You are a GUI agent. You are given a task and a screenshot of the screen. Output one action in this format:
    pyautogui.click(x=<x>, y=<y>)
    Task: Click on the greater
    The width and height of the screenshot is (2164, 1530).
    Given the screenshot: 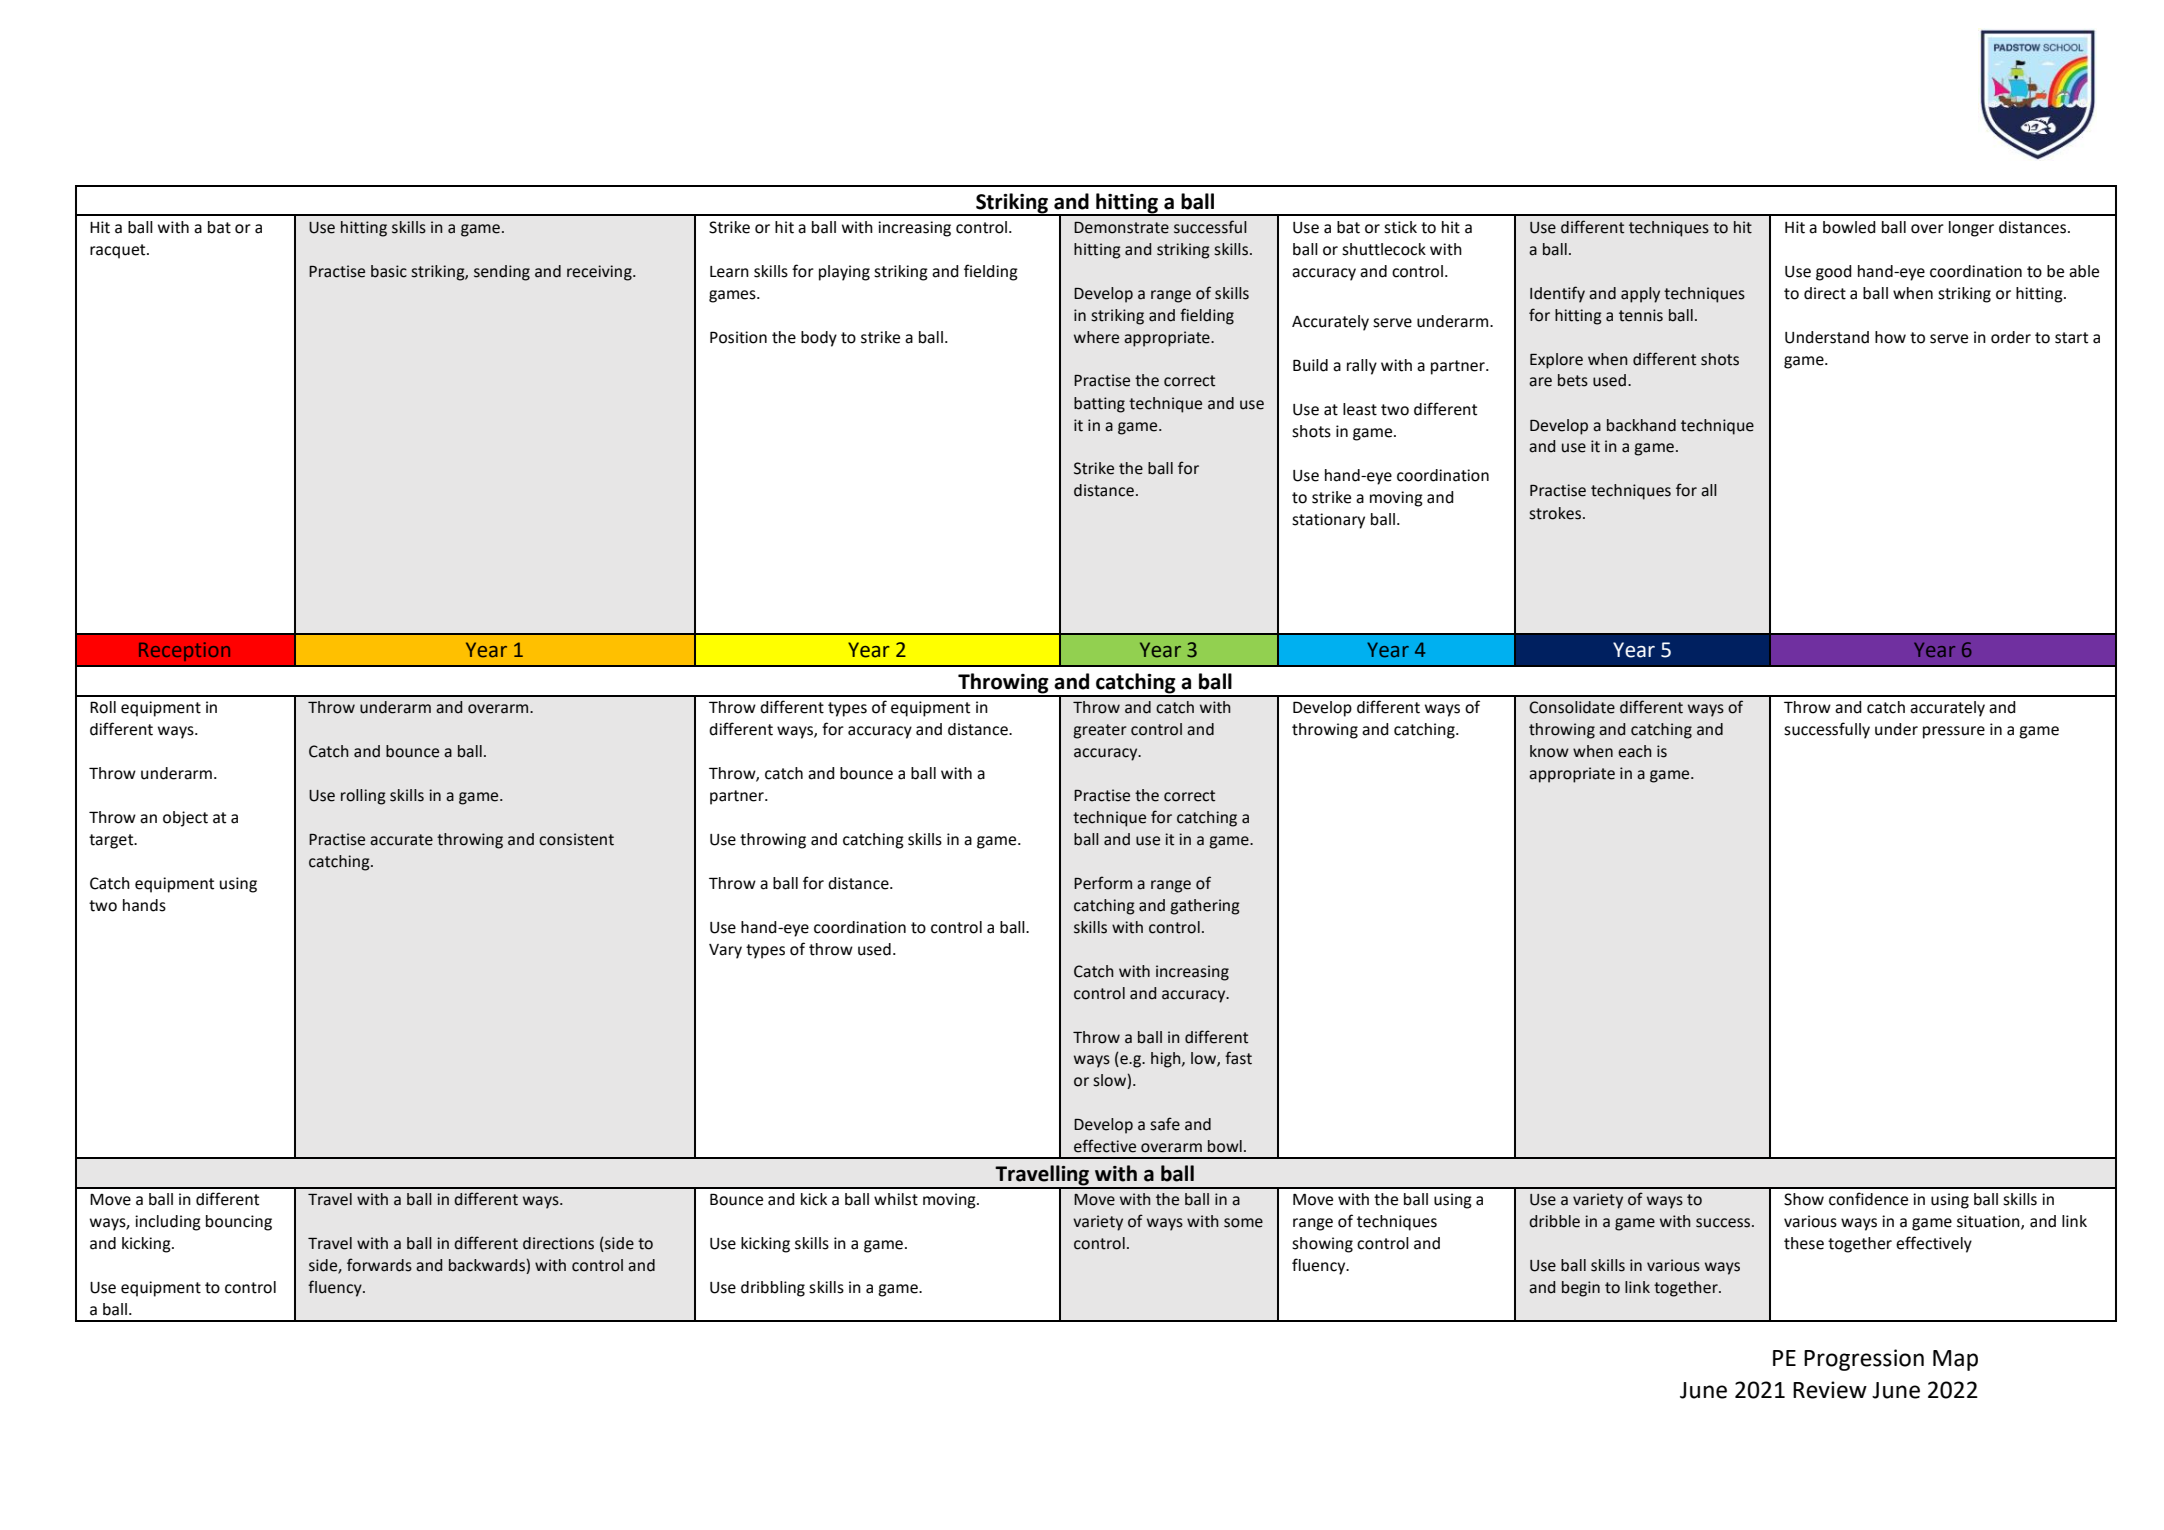 What is the action you would take?
    pyautogui.click(x=1100, y=731)
